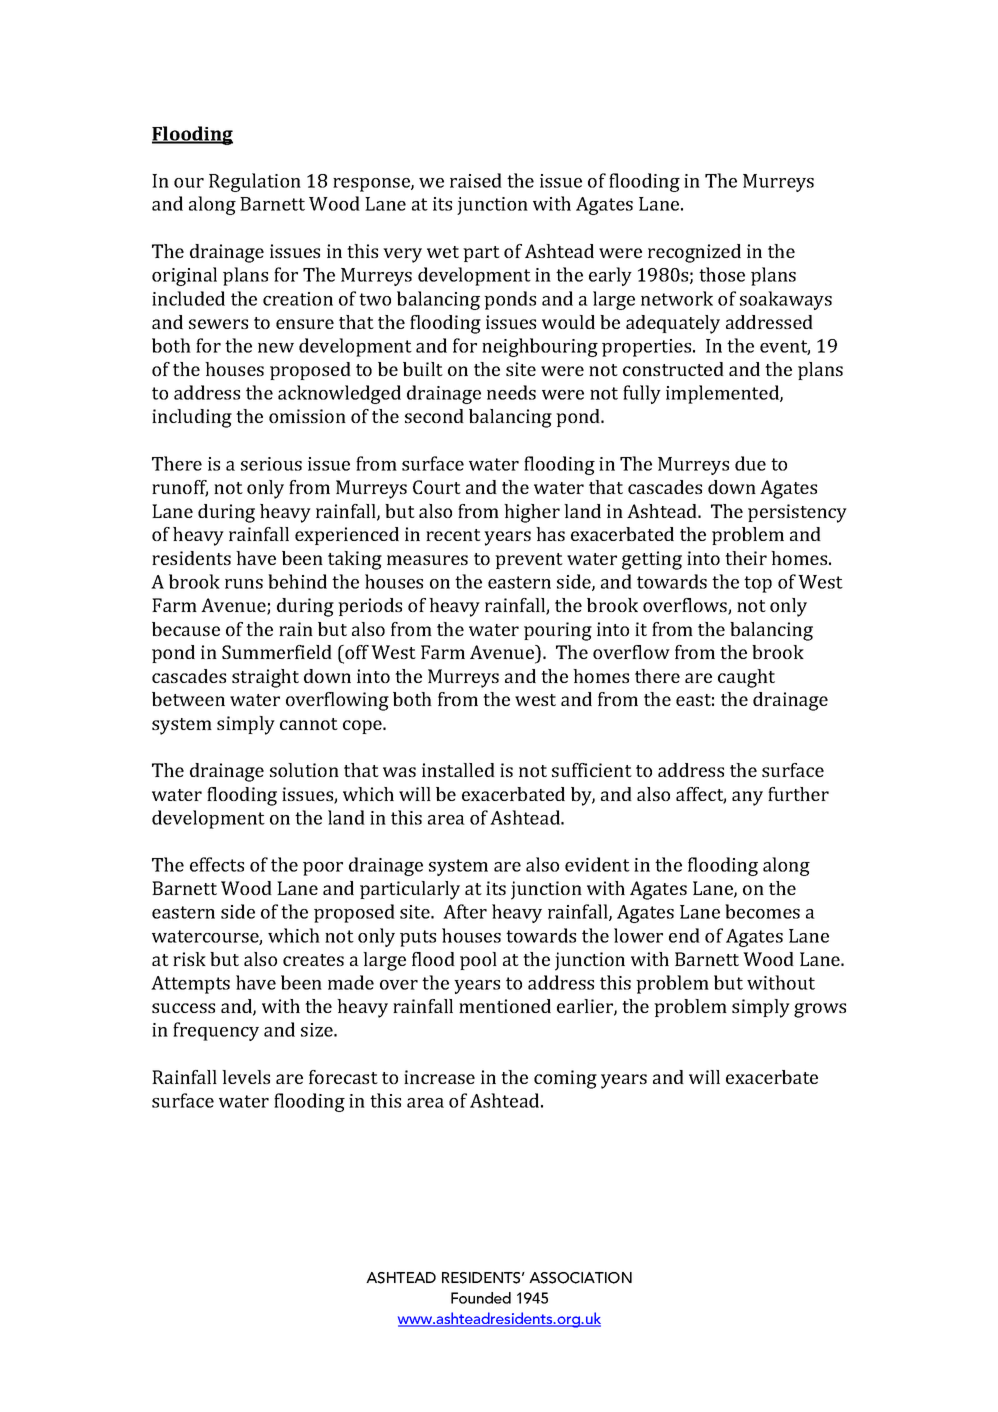  I want to click on mentioned, so click(505, 1006).
